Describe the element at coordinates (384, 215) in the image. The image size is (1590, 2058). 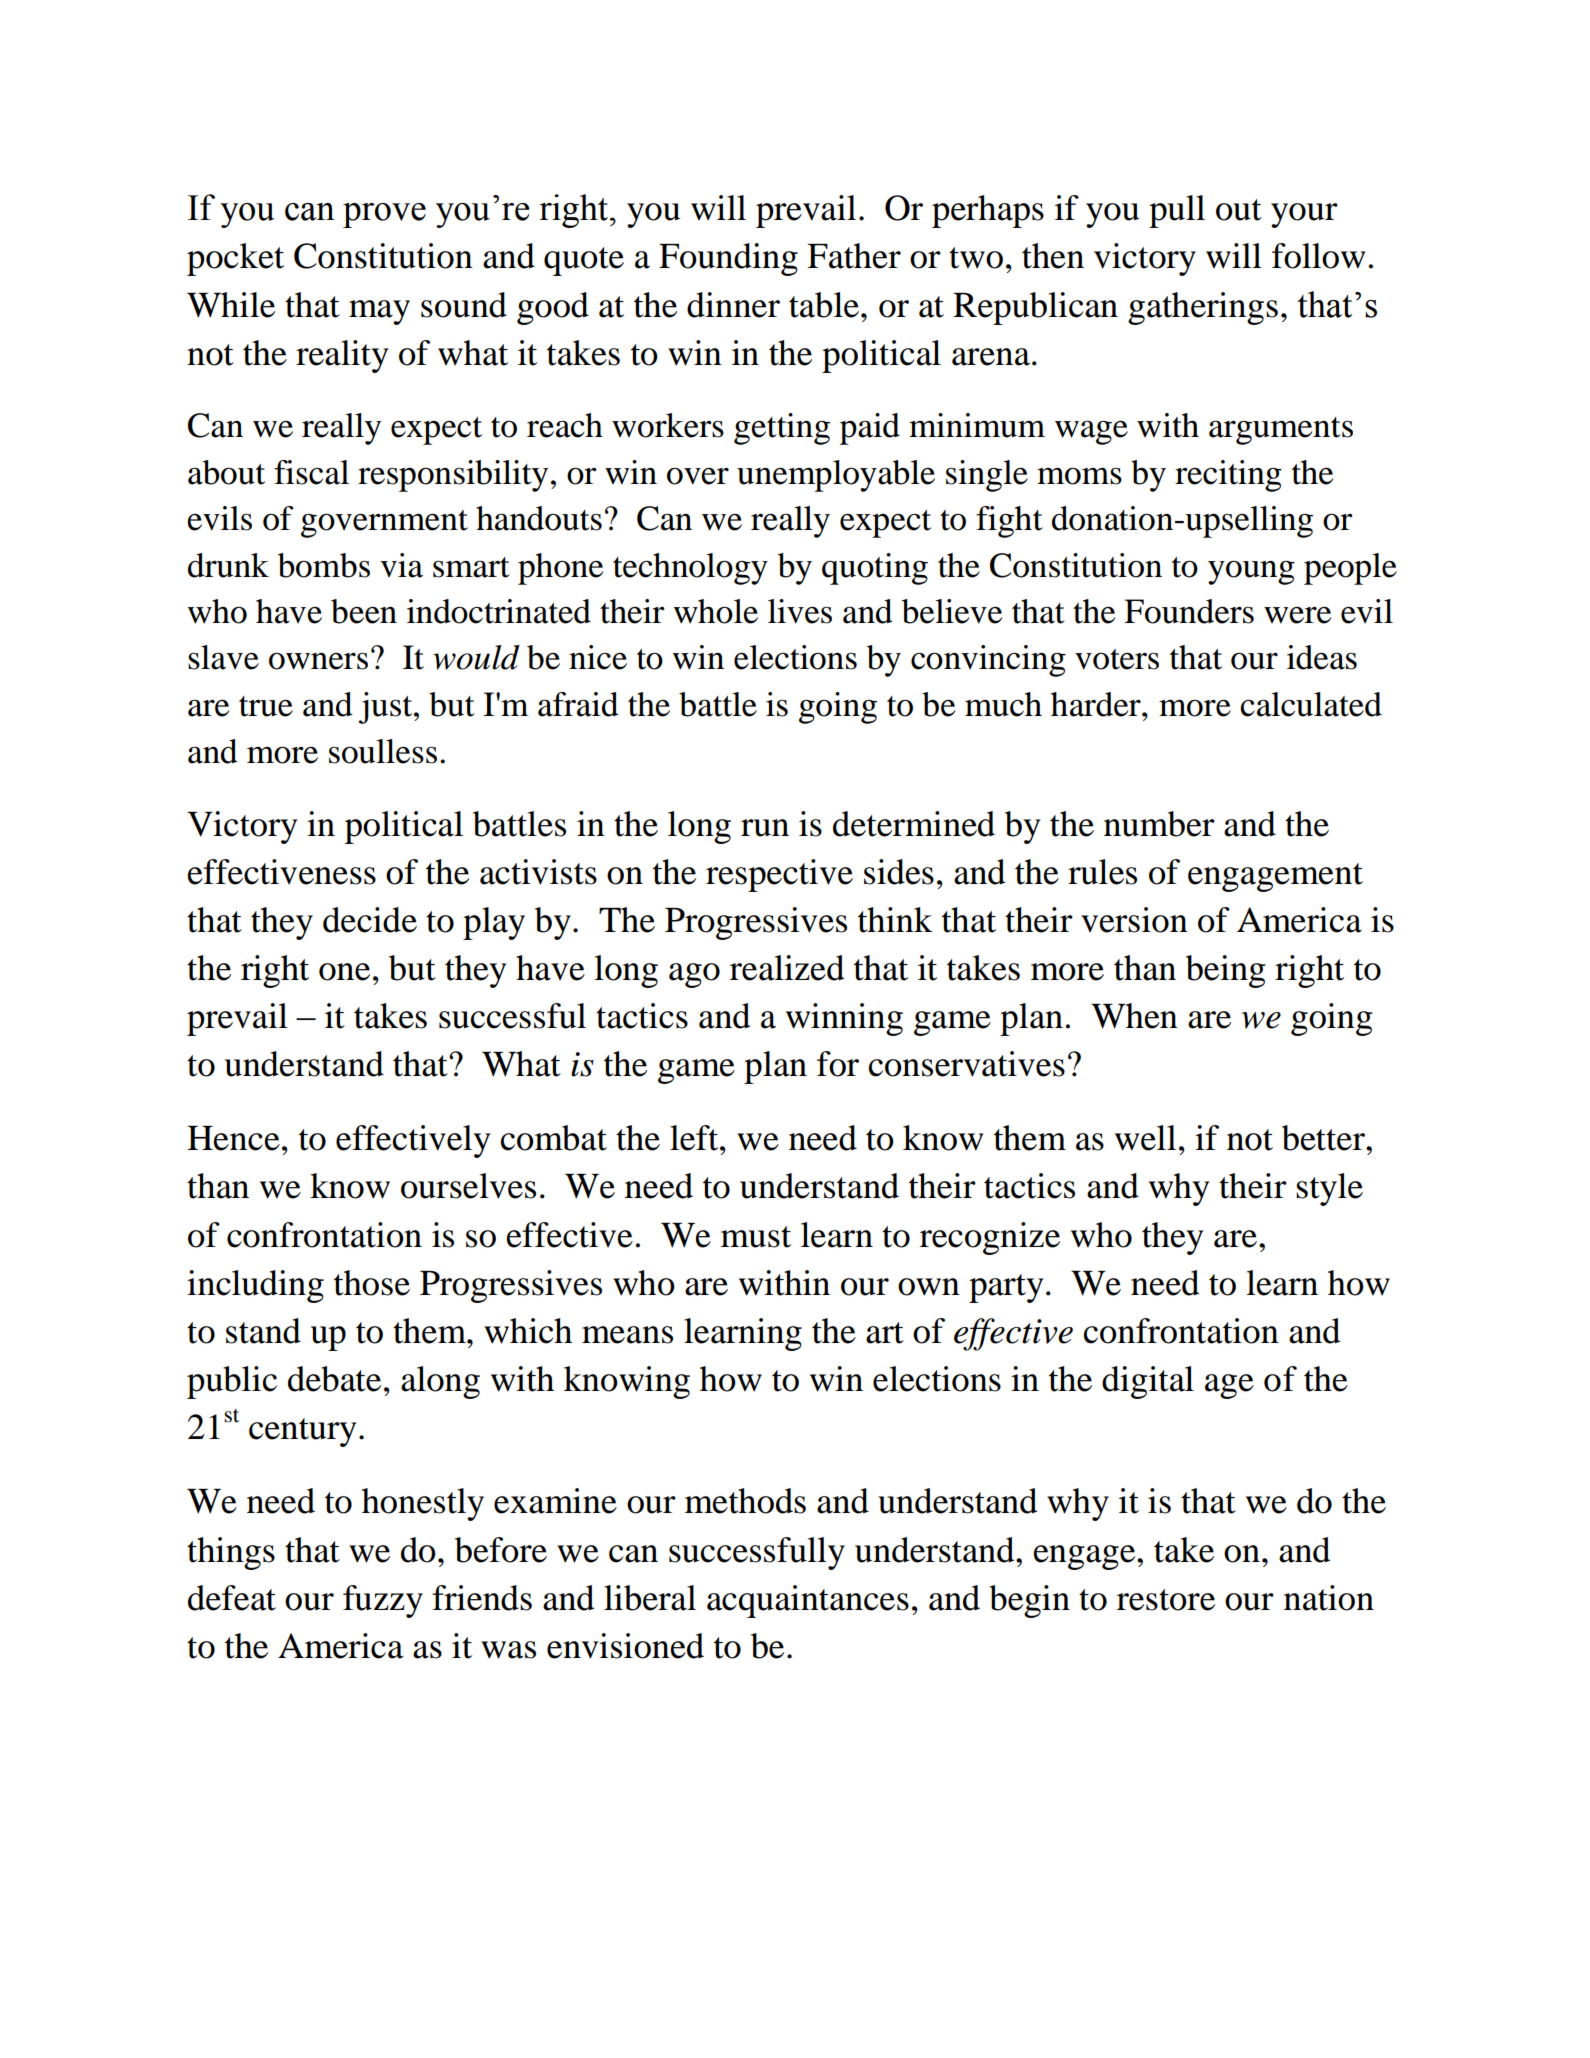
I see `prove` at that location.
